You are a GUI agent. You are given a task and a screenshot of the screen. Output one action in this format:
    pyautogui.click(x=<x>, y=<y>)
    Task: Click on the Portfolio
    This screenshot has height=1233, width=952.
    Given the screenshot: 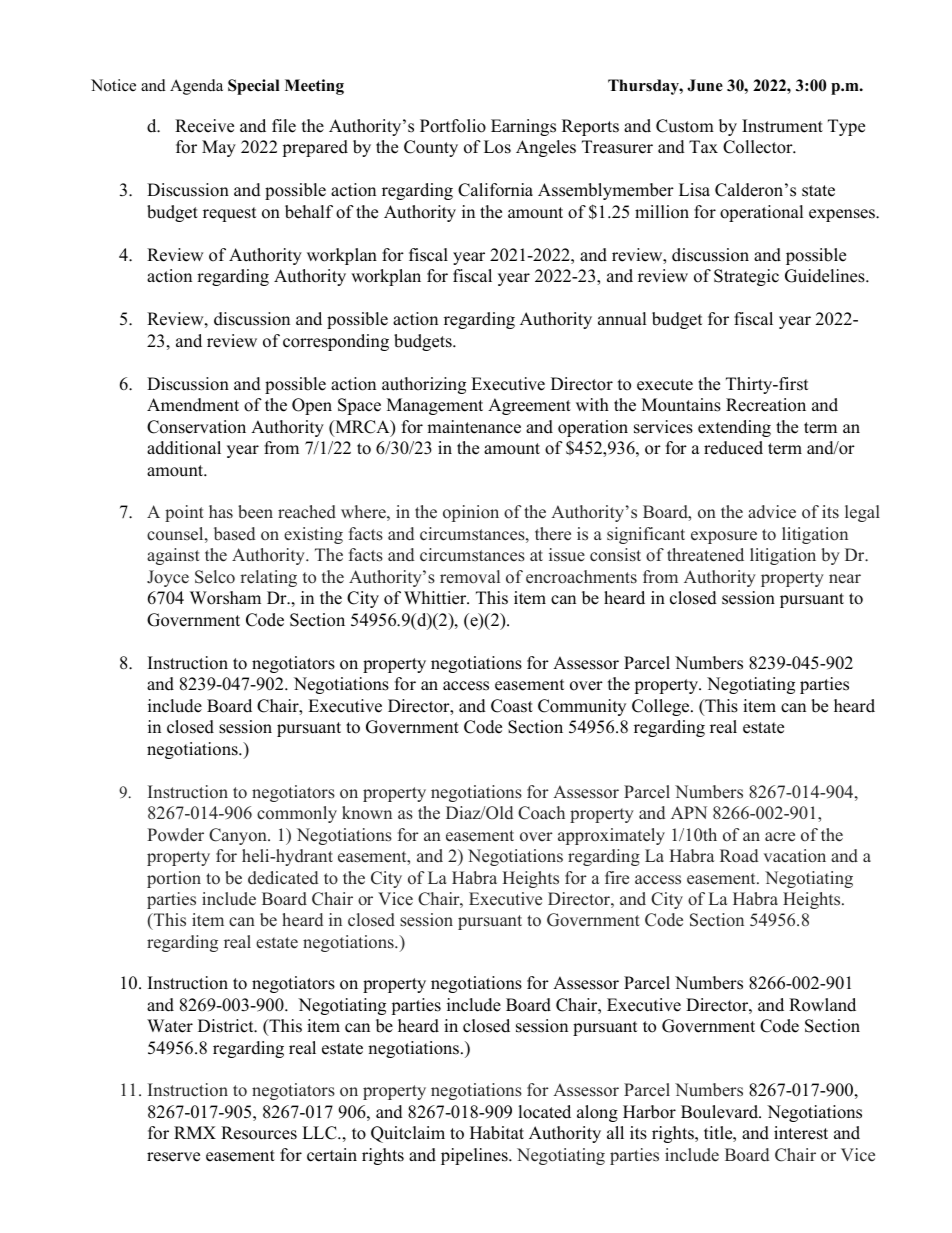 What is the action you would take?
    pyautogui.click(x=453, y=126)
